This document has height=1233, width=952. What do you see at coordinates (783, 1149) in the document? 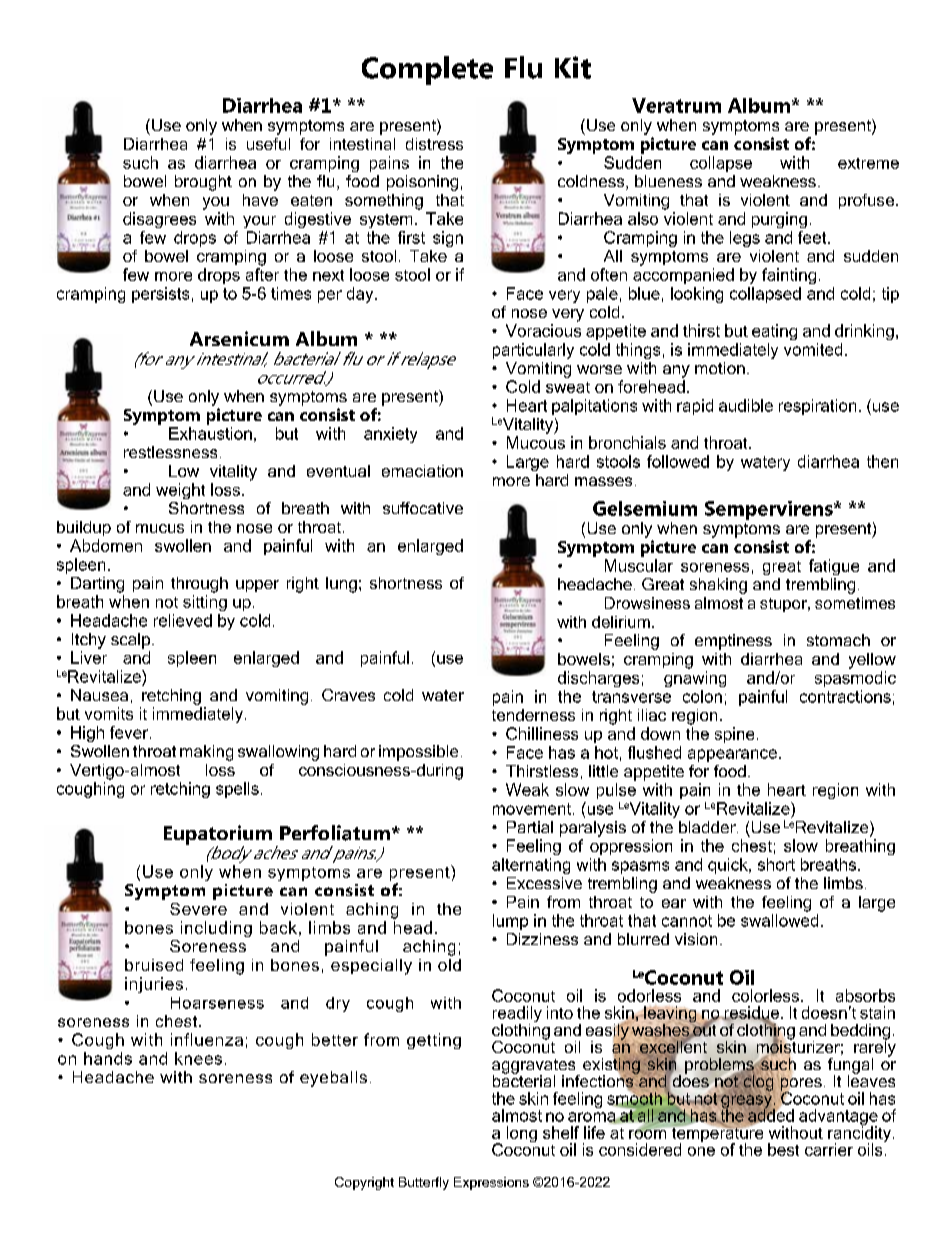
I see `best` at bounding box center [783, 1149].
